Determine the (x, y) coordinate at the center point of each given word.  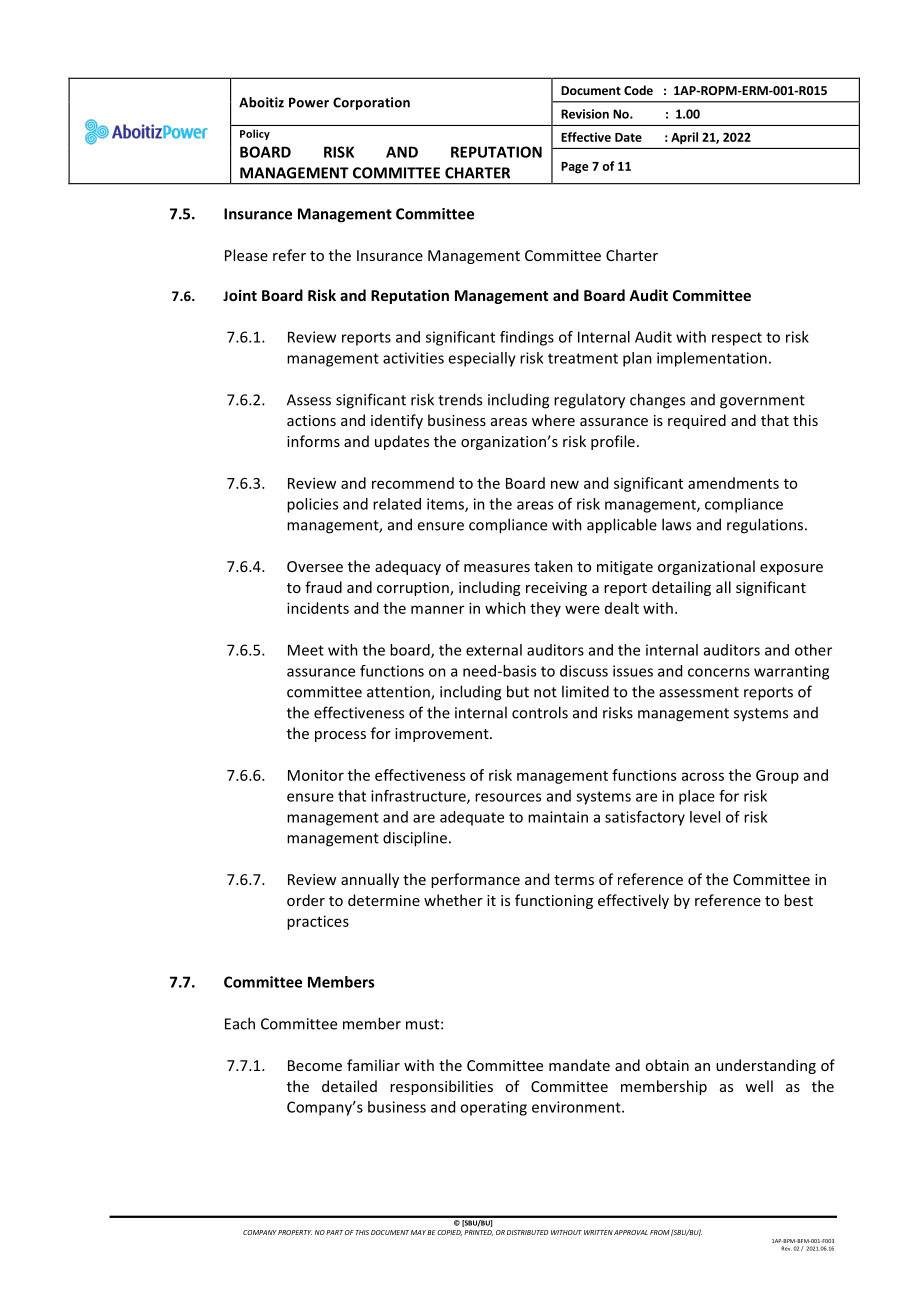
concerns (719, 672)
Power (309, 102)
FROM (660, 1232)
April (684, 138)
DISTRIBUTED (527, 1232)
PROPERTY (295, 1232)
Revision (585, 114)
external (494, 650)
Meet (306, 650)
